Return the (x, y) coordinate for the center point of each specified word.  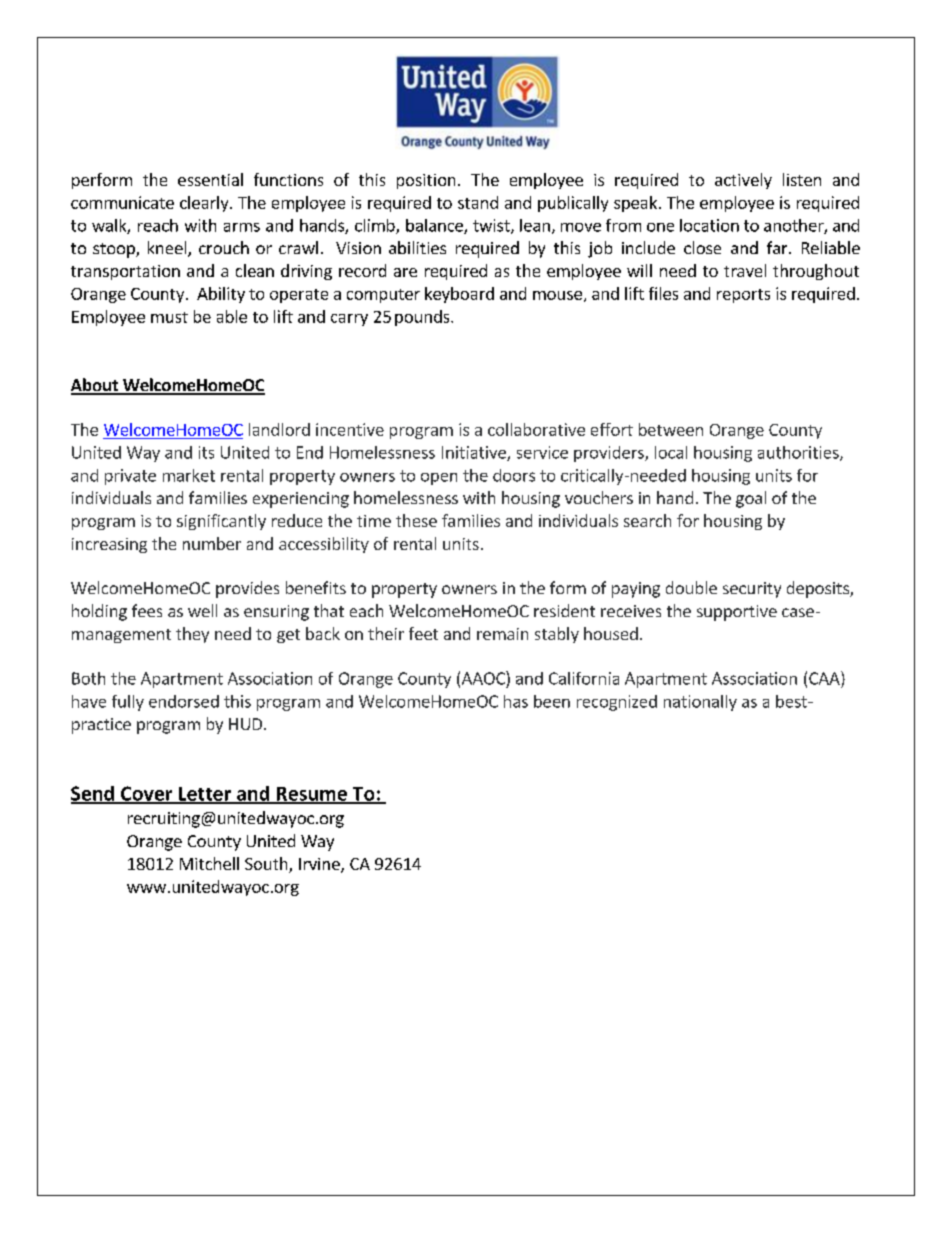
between (671, 429)
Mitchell (209, 863)
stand (478, 202)
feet (423, 633)
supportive (737, 613)
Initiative (475, 453)
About (95, 386)
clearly (205, 204)
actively (743, 181)
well (202, 610)
